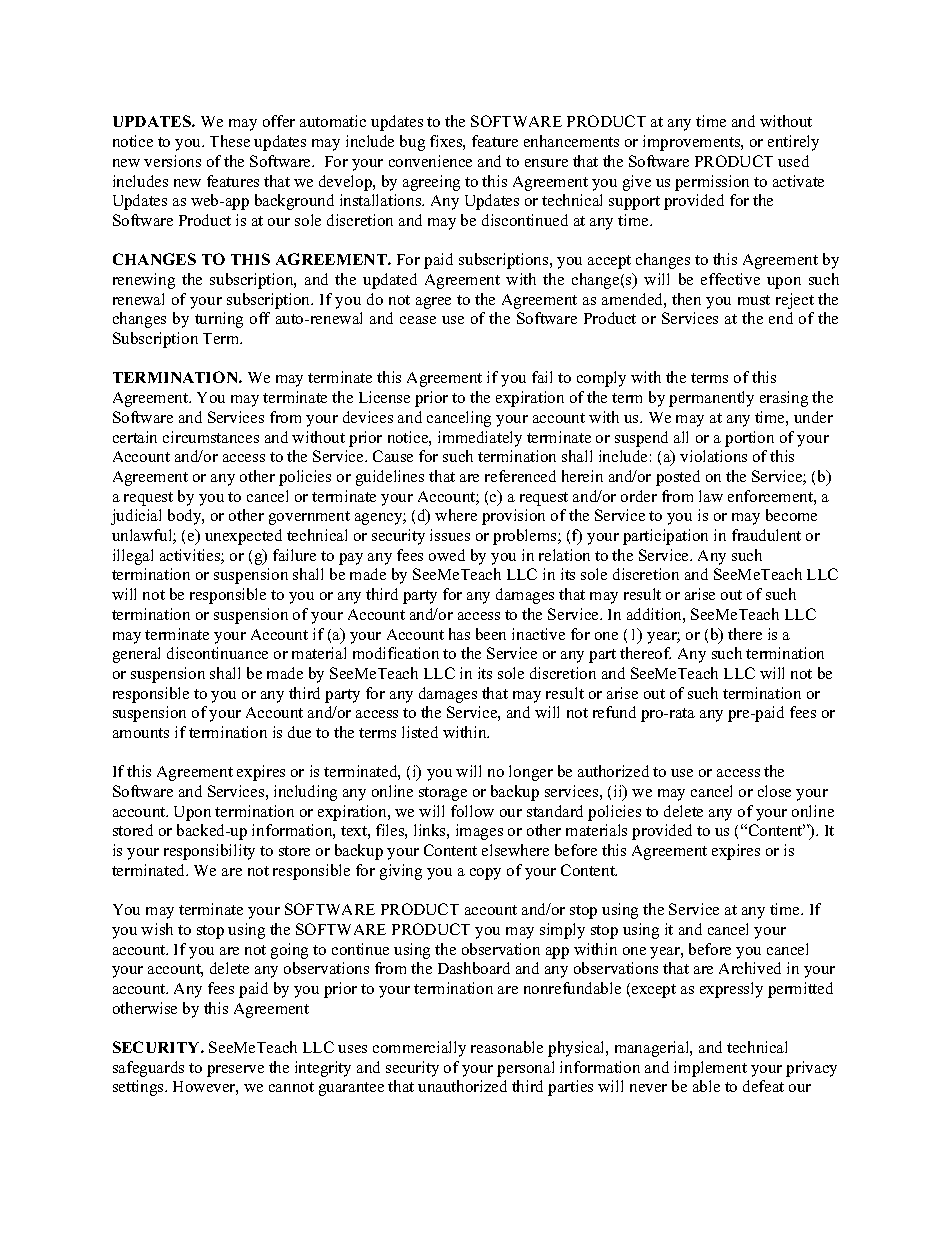 This screenshot has width=952, height=1233. I want to click on Archived, so click(750, 968).
